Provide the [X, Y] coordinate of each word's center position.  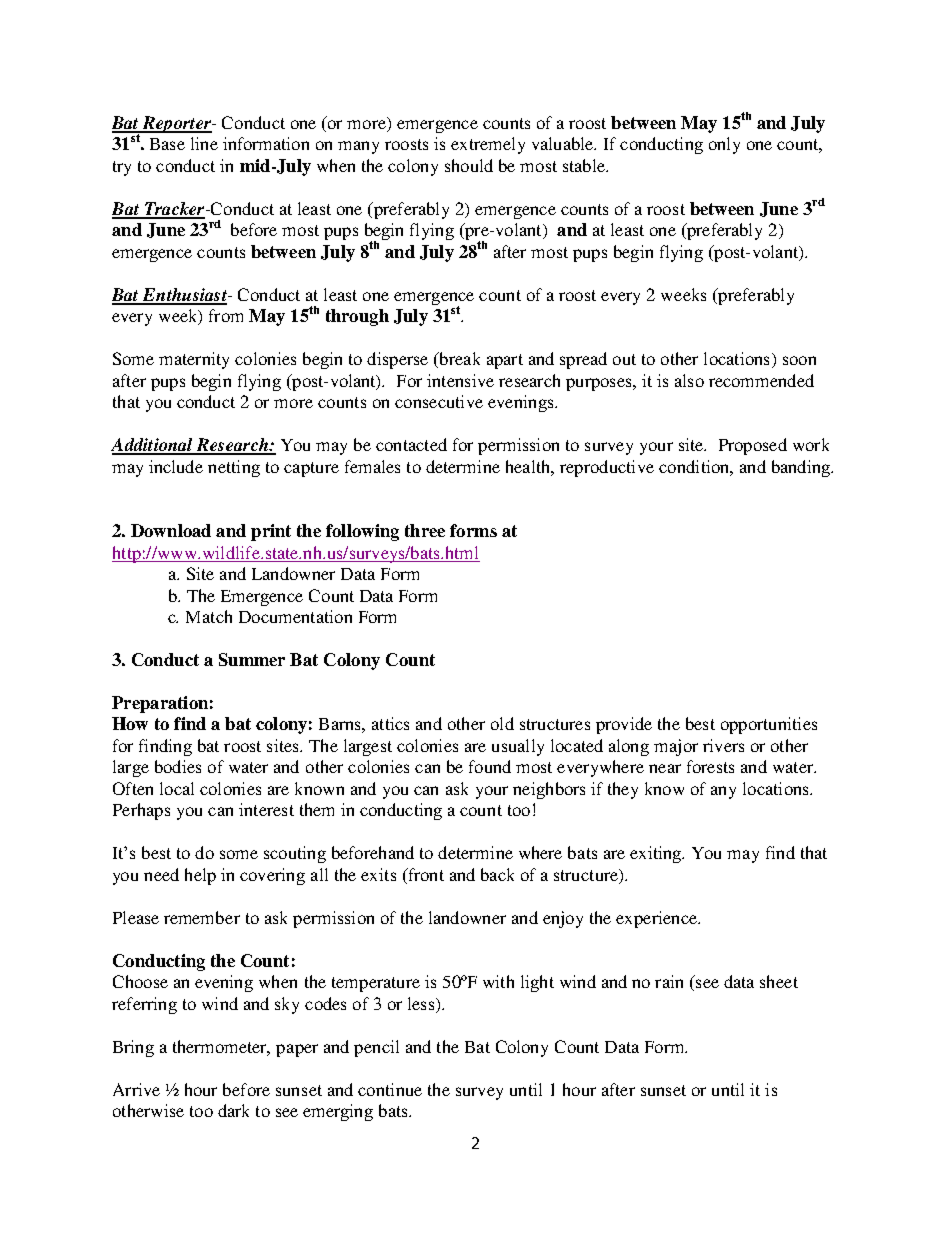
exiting [657, 854]
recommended [761, 380]
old [502, 723]
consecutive [439, 401]
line [204, 143]
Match [209, 616]
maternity [194, 360]
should [469, 165]
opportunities [769, 725]
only [724, 145]
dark [233, 1110]
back [497, 874]
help [200, 876]
